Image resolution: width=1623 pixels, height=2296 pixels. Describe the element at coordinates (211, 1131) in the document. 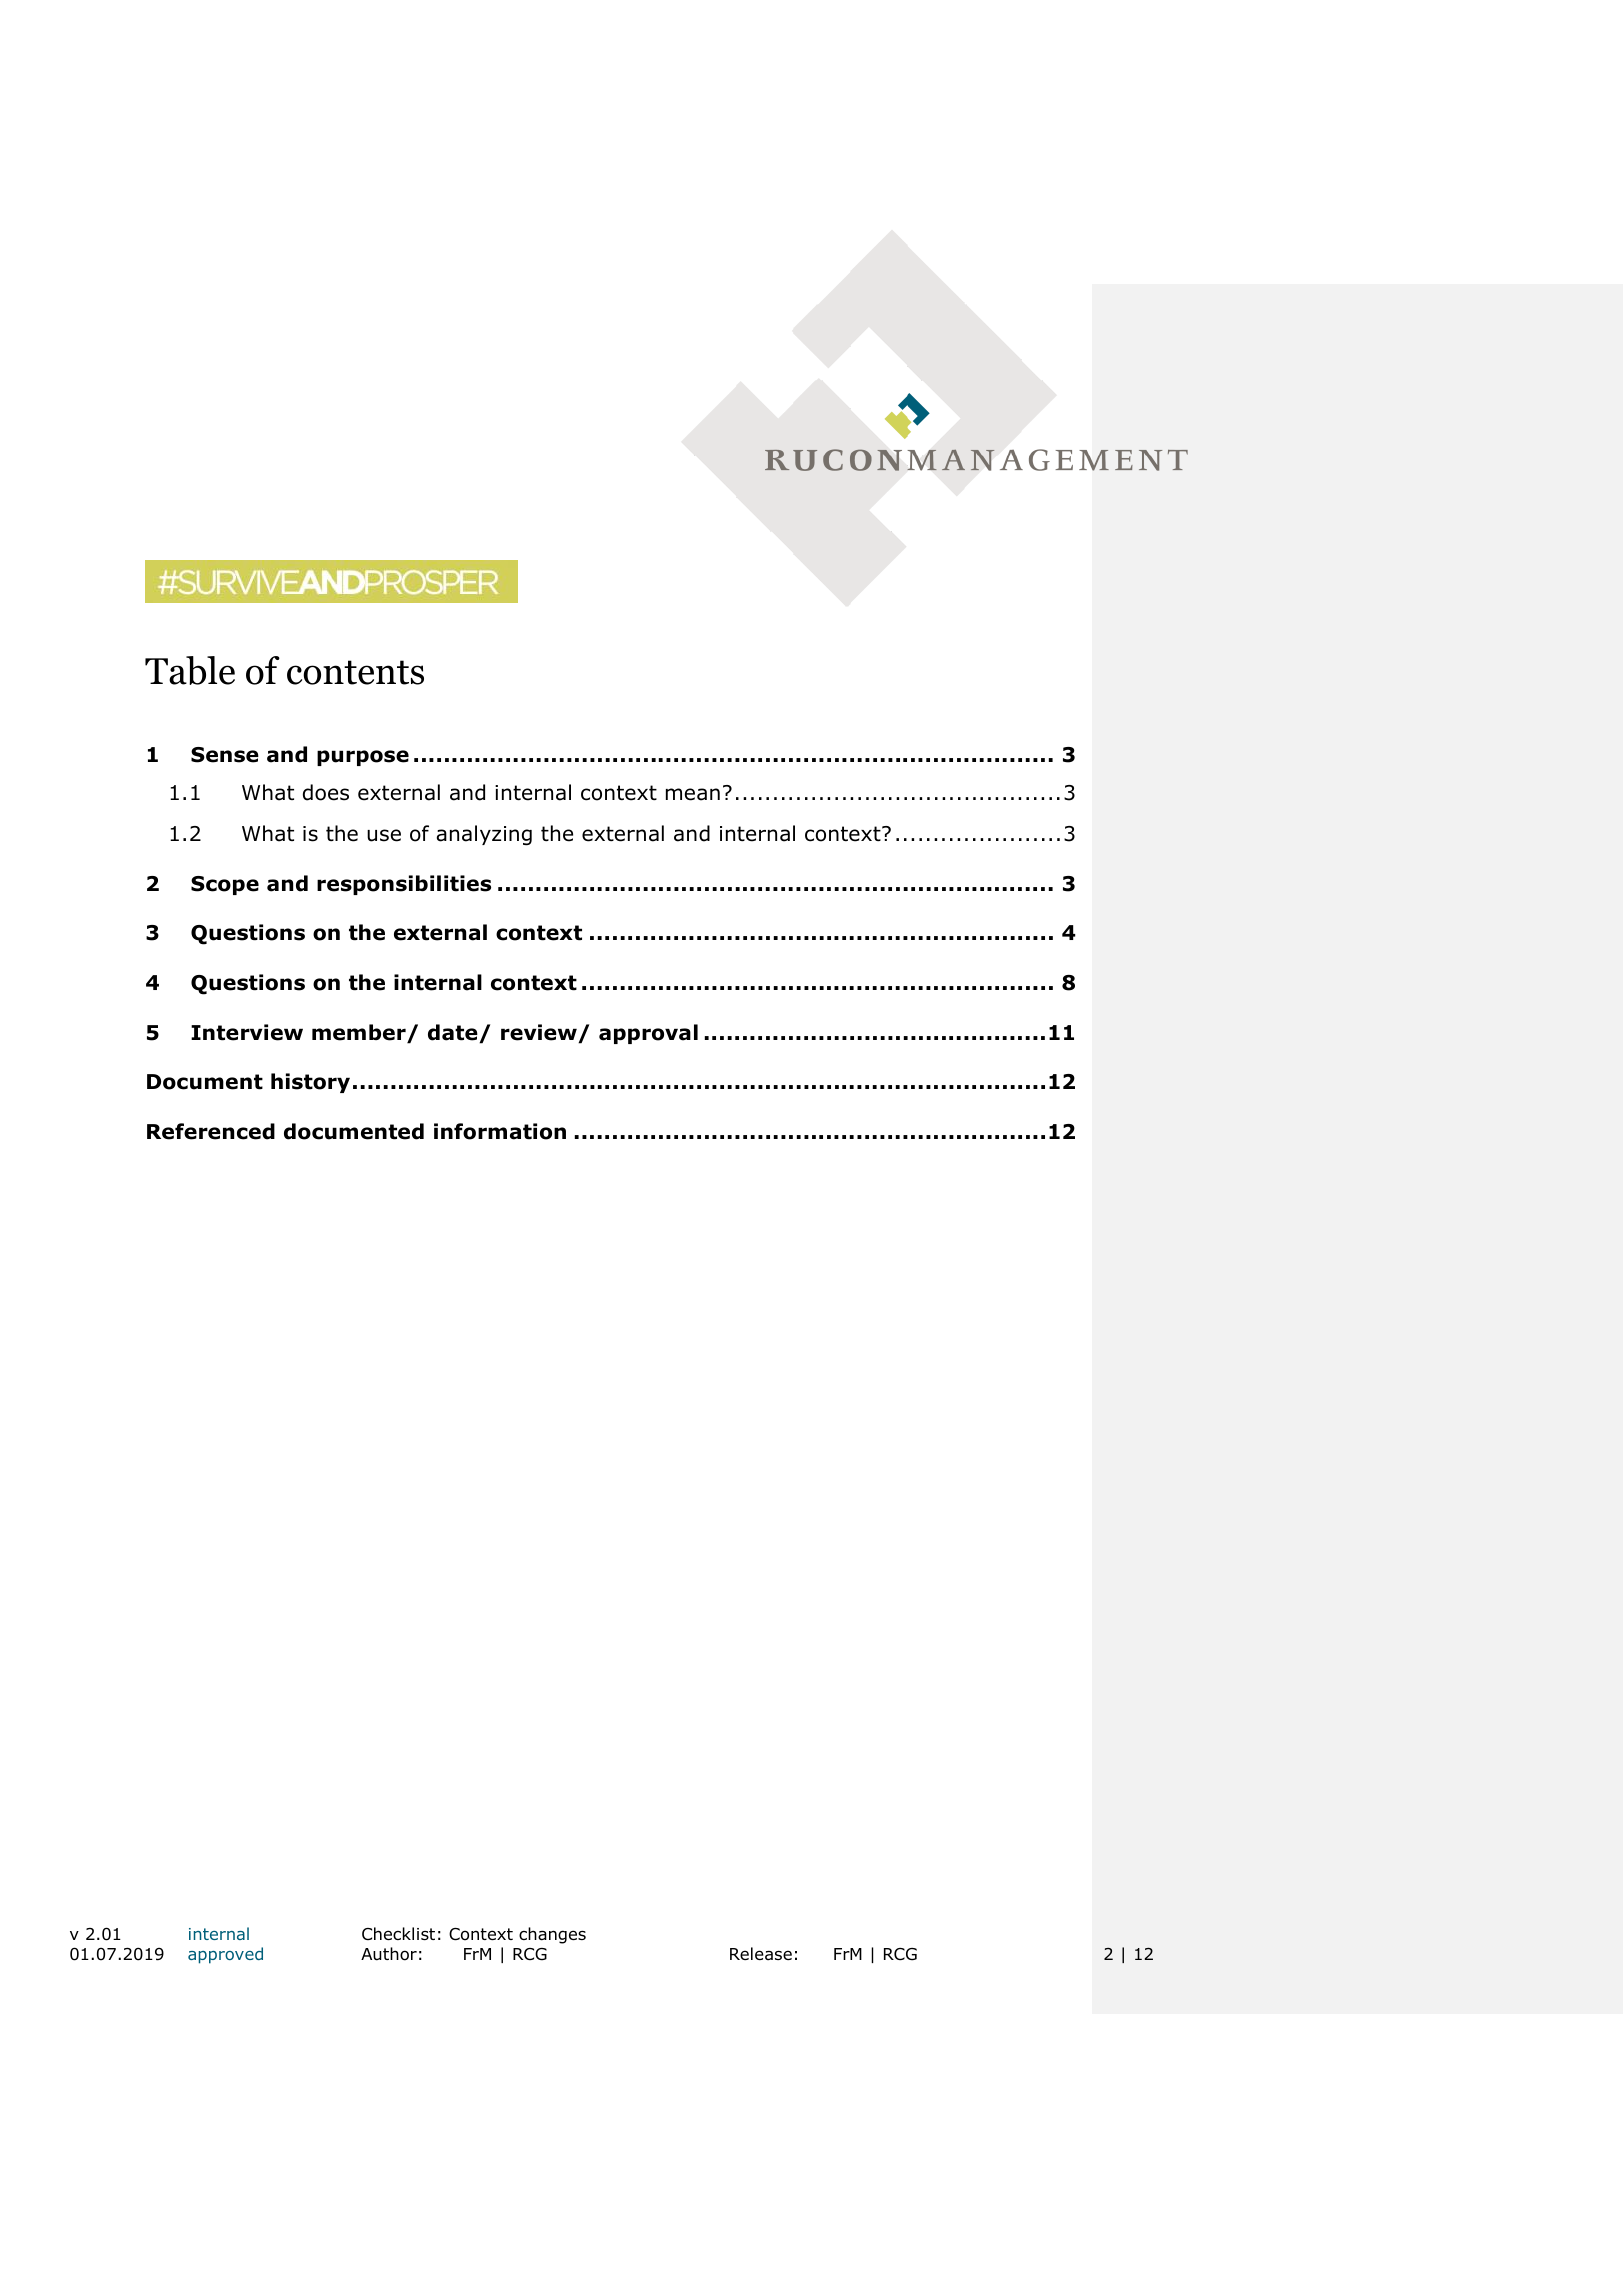

I see `Referenced` at that location.
